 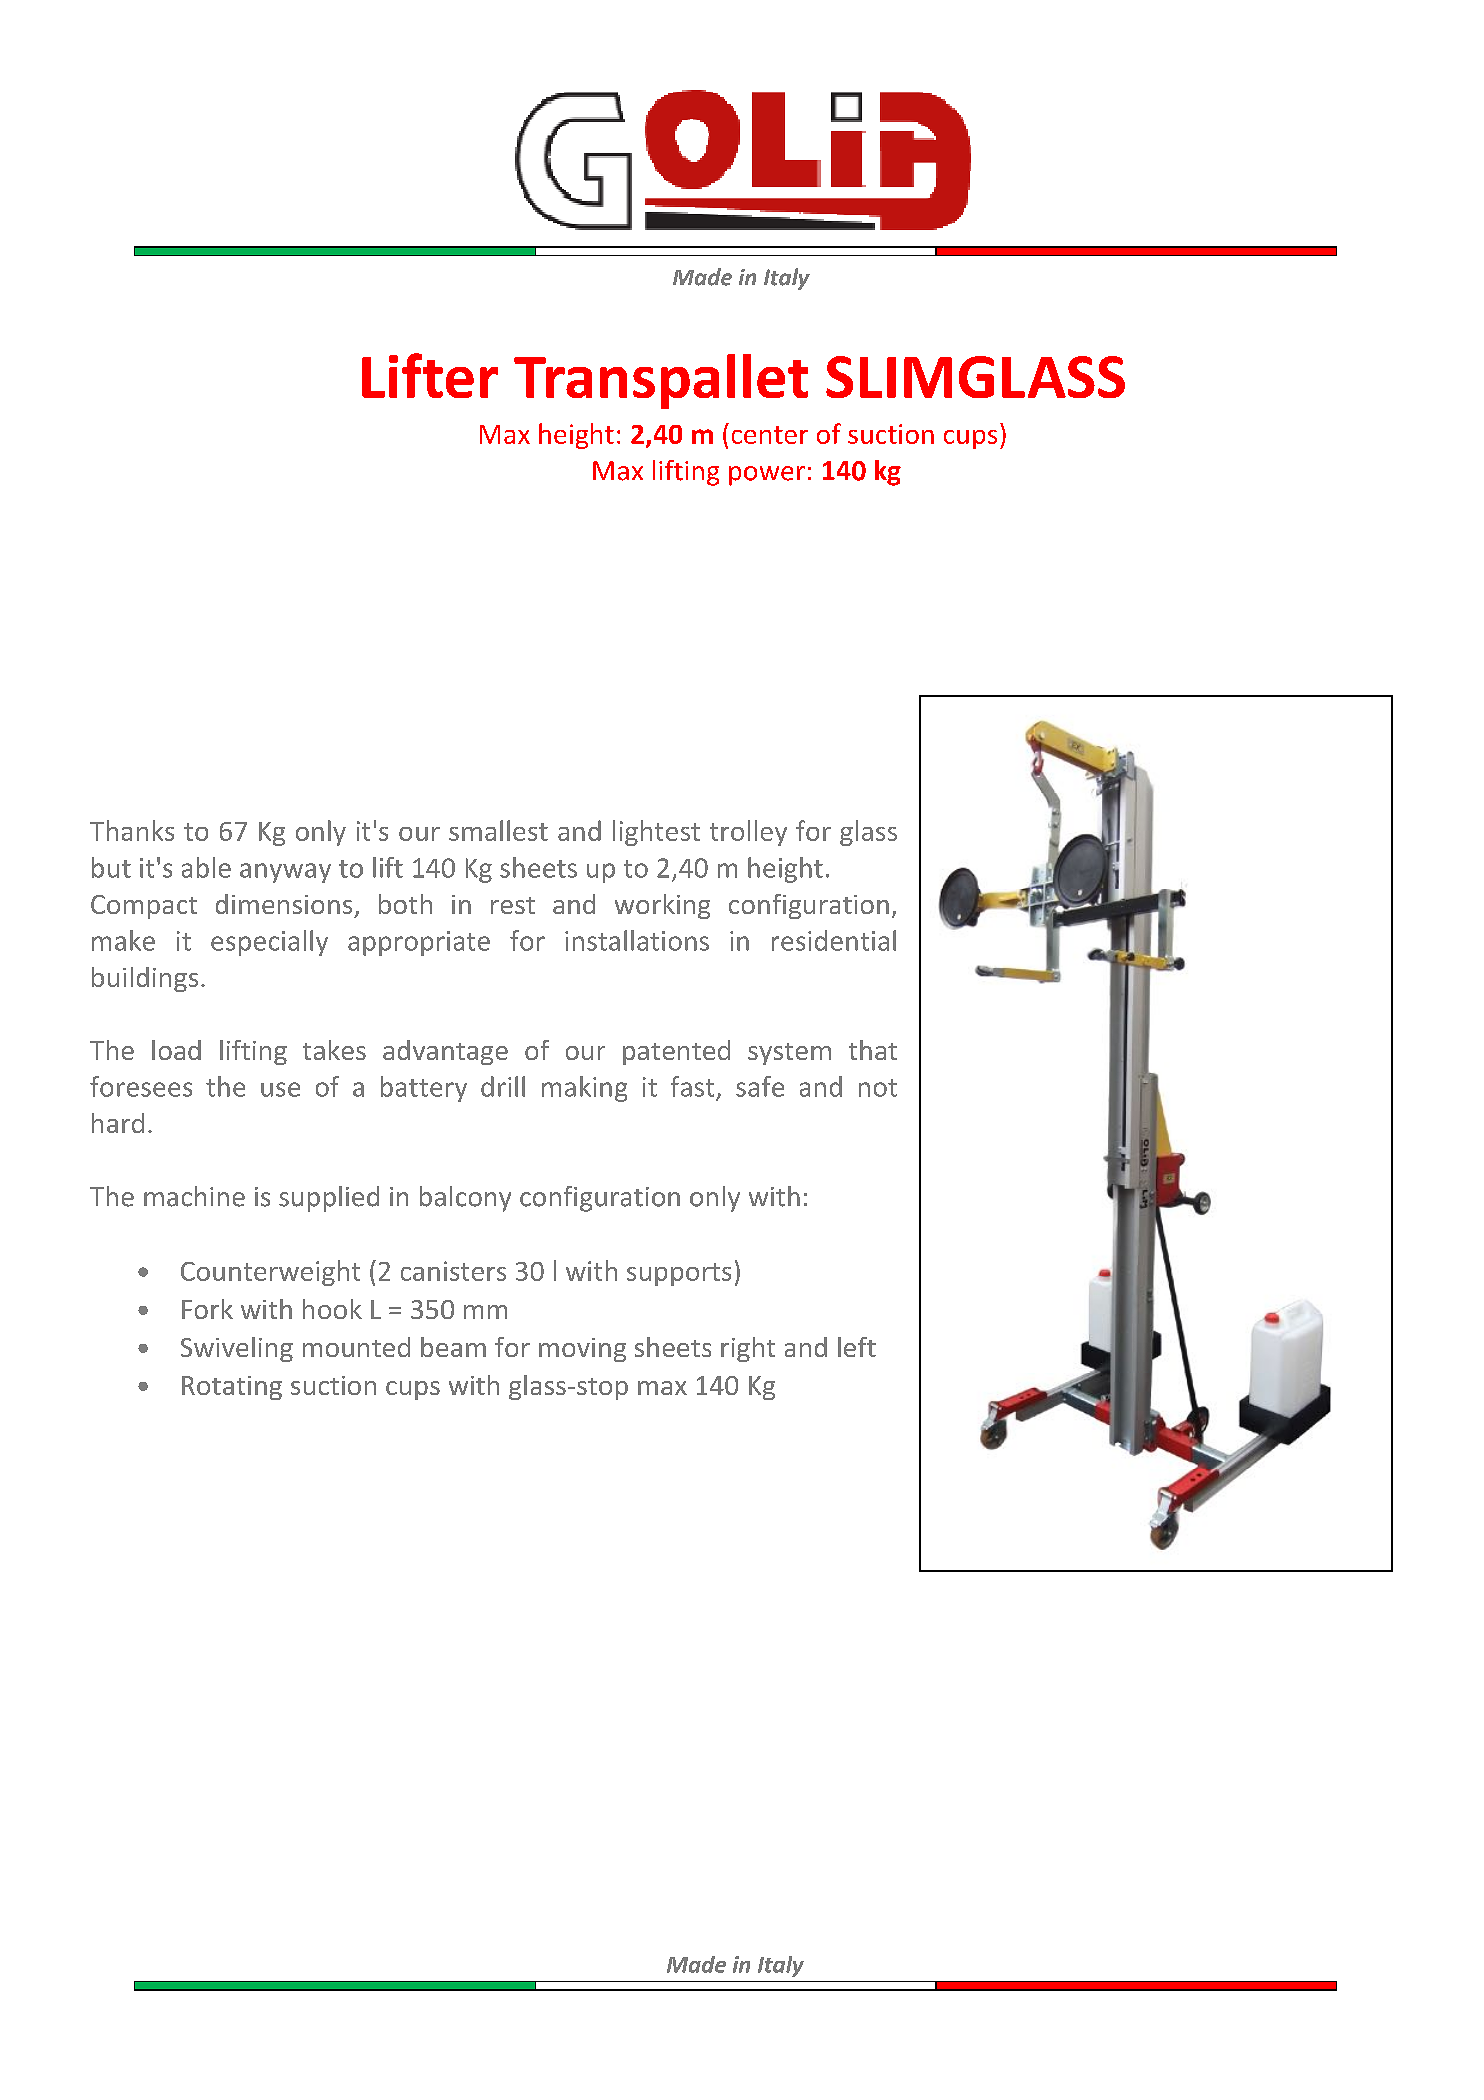 I want to click on Compact, so click(x=144, y=907).
